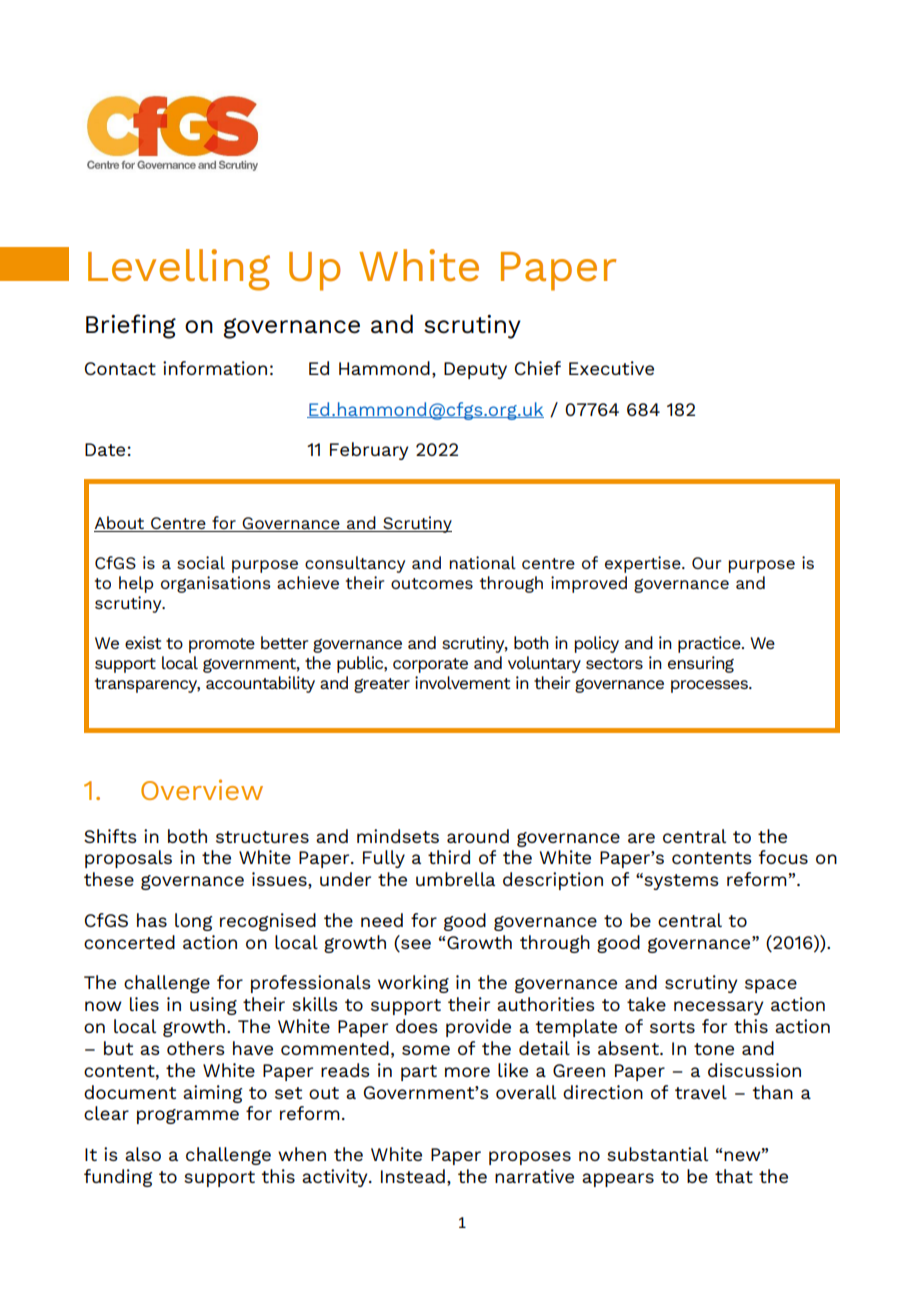 This screenshot has height=1308, width=924. I want to click on Instead, so click(413, 1176).
